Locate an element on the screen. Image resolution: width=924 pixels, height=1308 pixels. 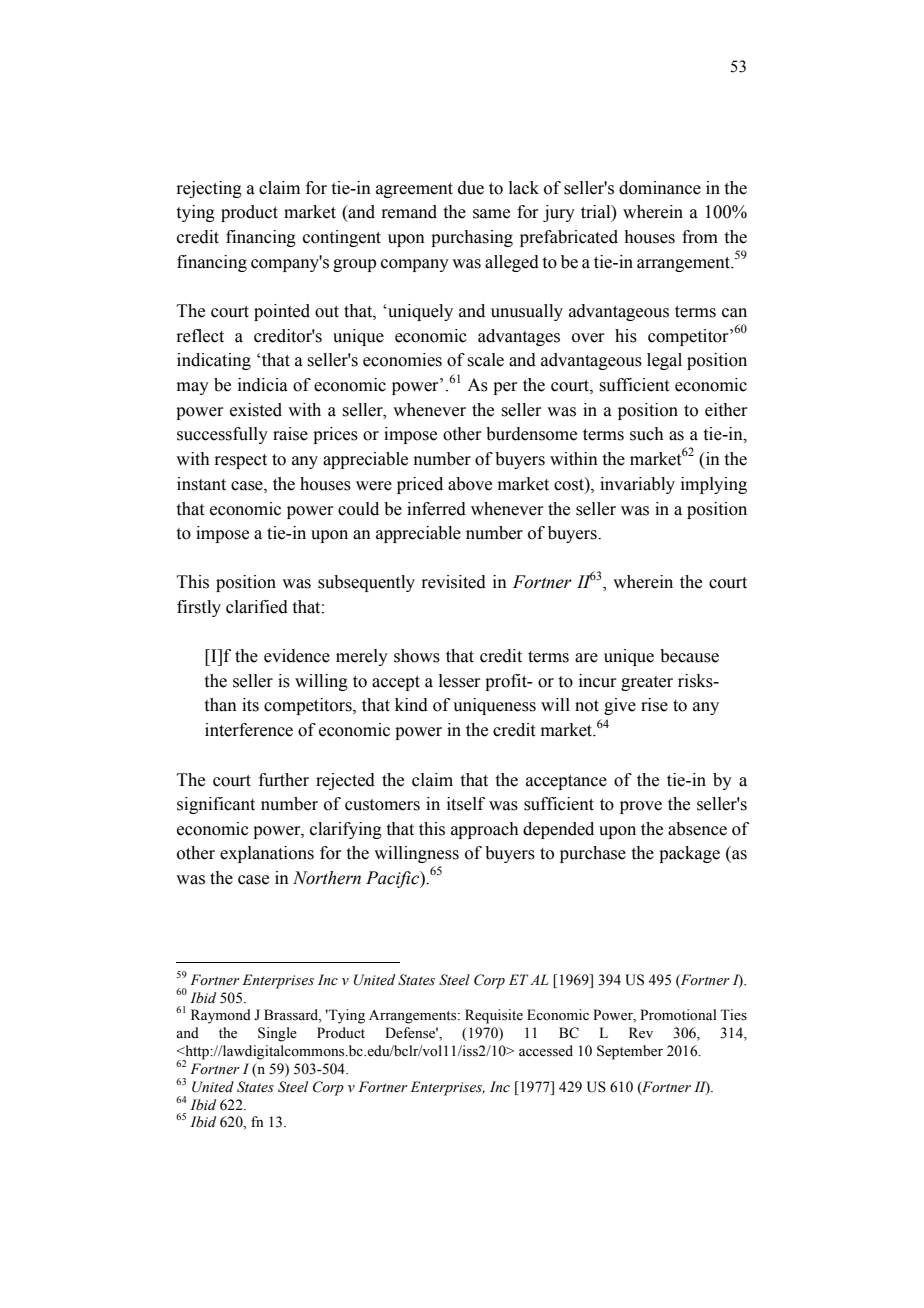
Single is located at coordinates (277, 1034).
